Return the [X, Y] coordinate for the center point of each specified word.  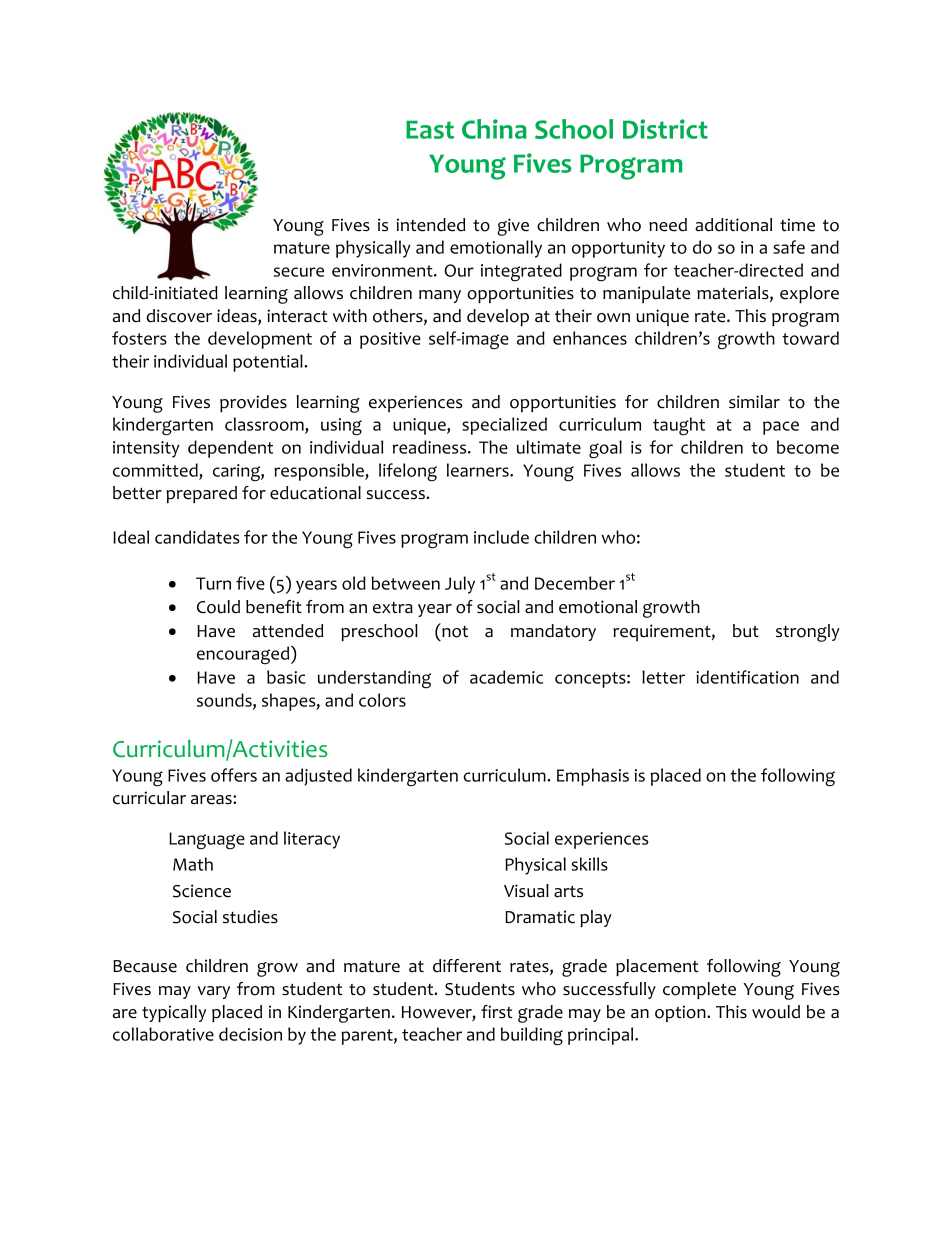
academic [506, 677]
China [494, 129]
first [497, 1011]
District [665, 129]
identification [747, 677]
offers [234, 775]
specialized [504, 426]
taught [679, 426]
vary [214, 992]
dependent [230, 449]
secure [299, 272]
